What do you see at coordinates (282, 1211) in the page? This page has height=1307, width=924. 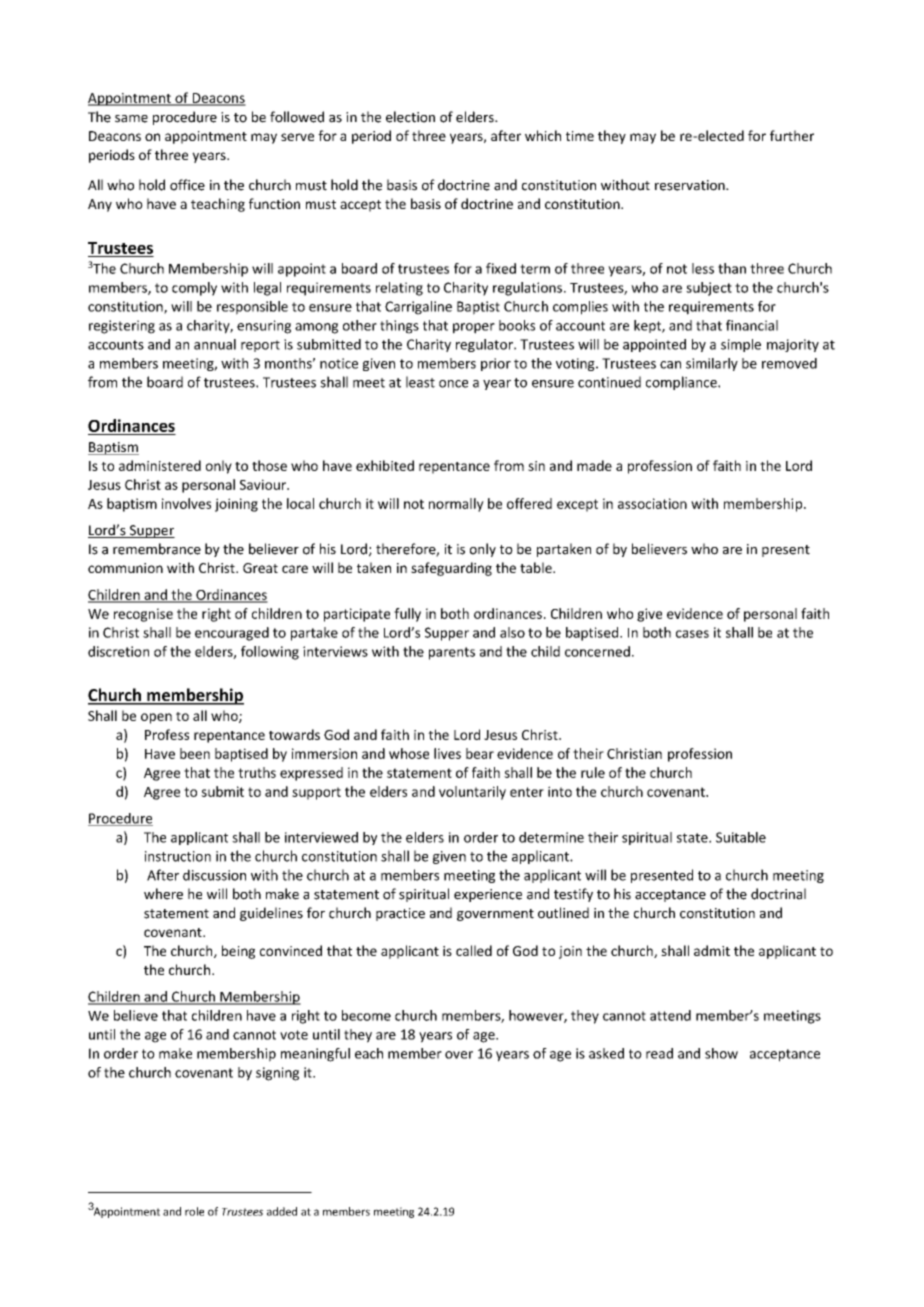 I see `added` at bounding box center [282, 1211].
